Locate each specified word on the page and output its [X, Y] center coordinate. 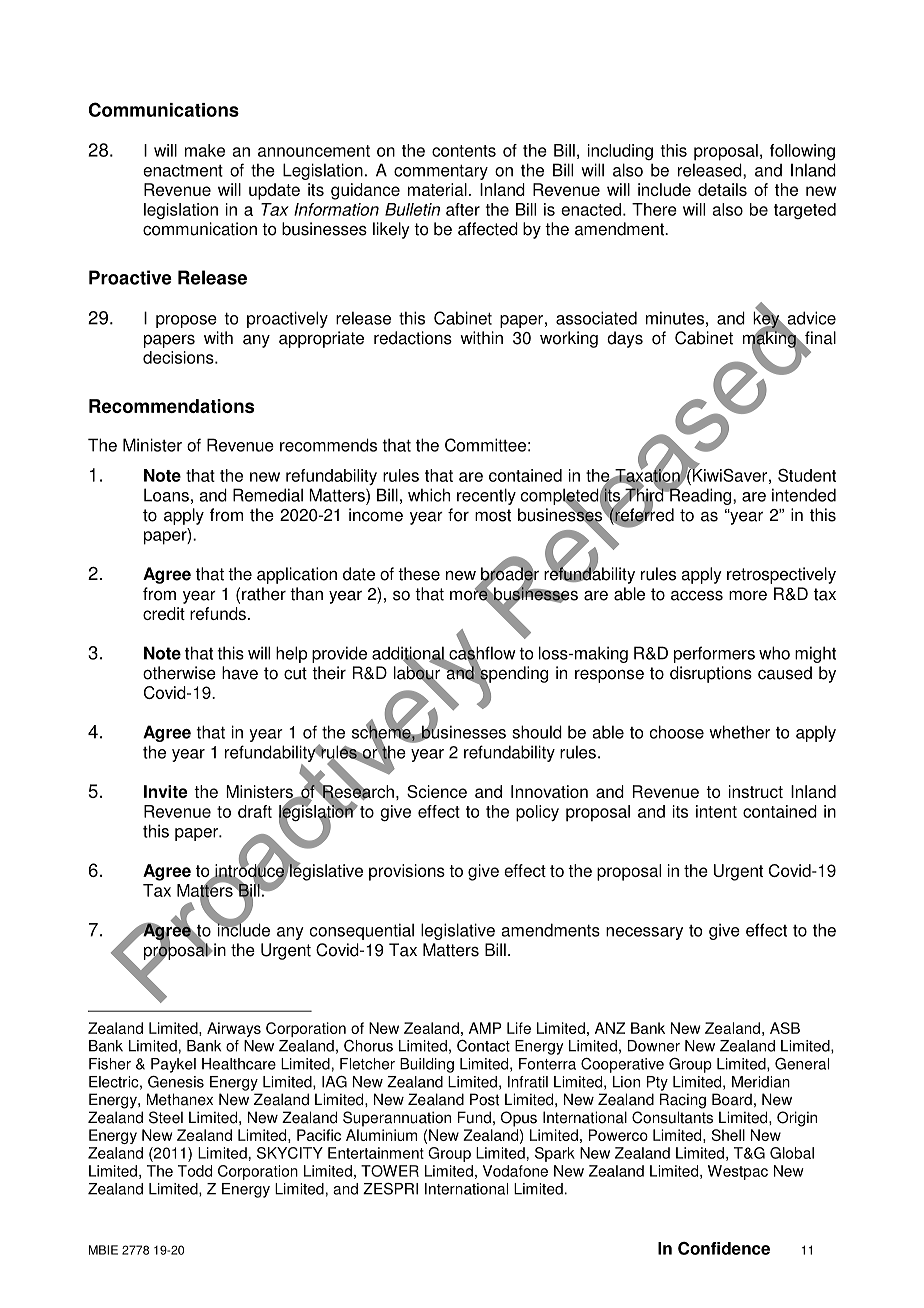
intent [716, 811]
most [493, 515]
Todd [195, 1171]
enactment [183, 171]
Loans [166, 495]
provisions [407, 872]
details [722, 189]
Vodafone [515, 1171]
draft [255, 811]
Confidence [724, 1248]
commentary [441, 172]
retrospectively [781, 575]
